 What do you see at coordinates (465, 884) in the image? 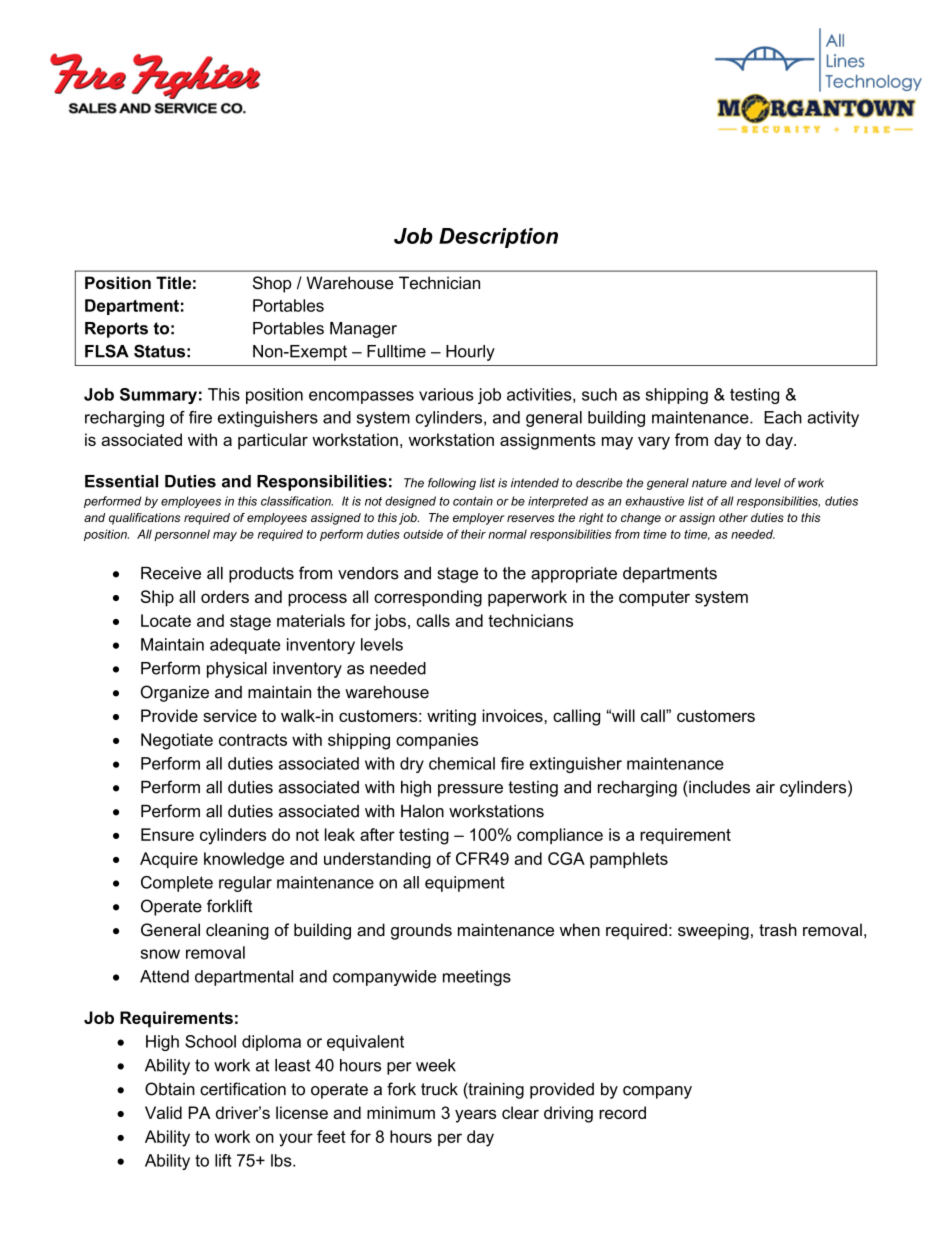
I see `equipment` at bounding box center [465, 884].
